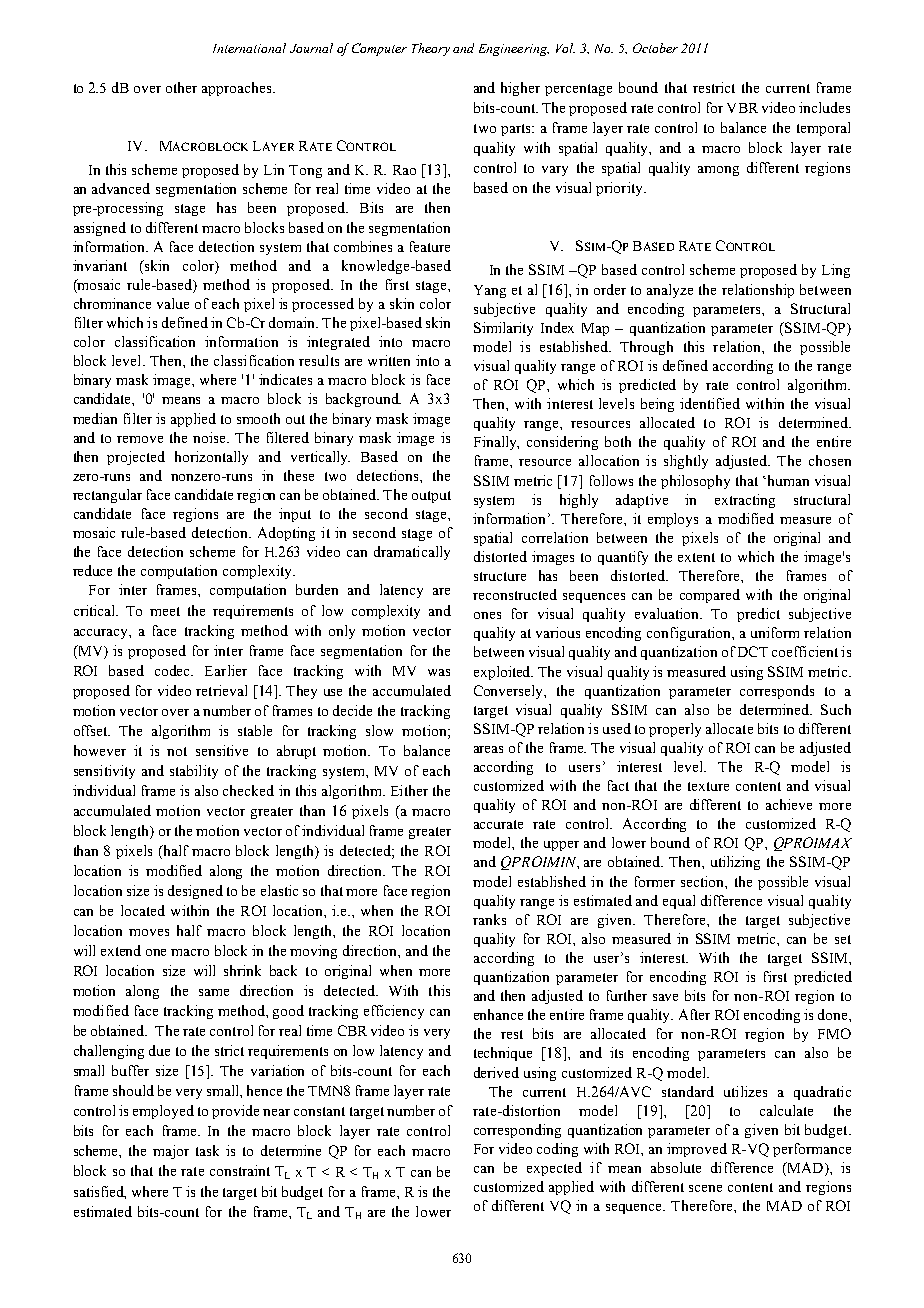 This image has width=924, height=1308. I want to click on identified, so click(710, 403).
